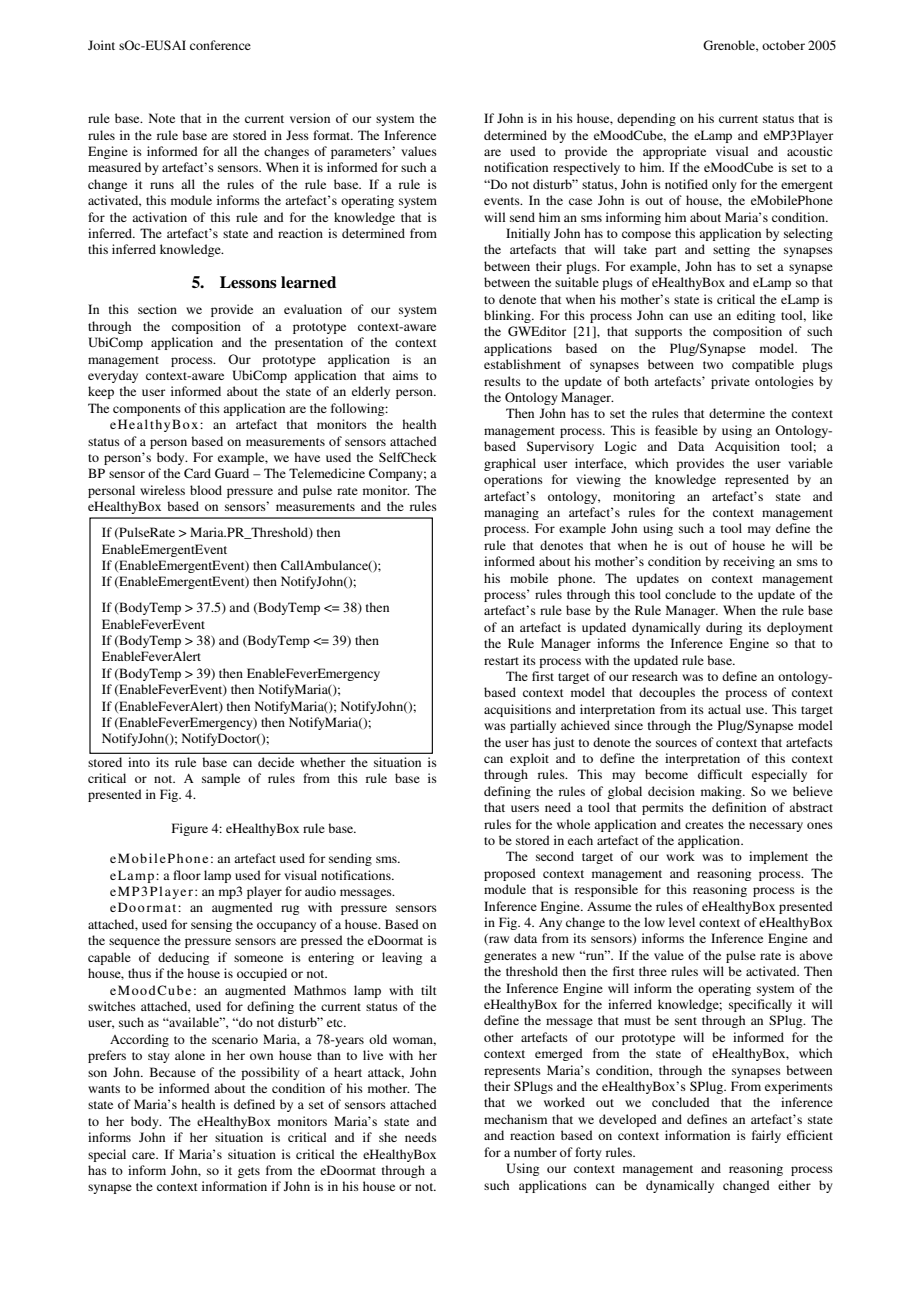  I want to click on blood, so click(206, 490).
